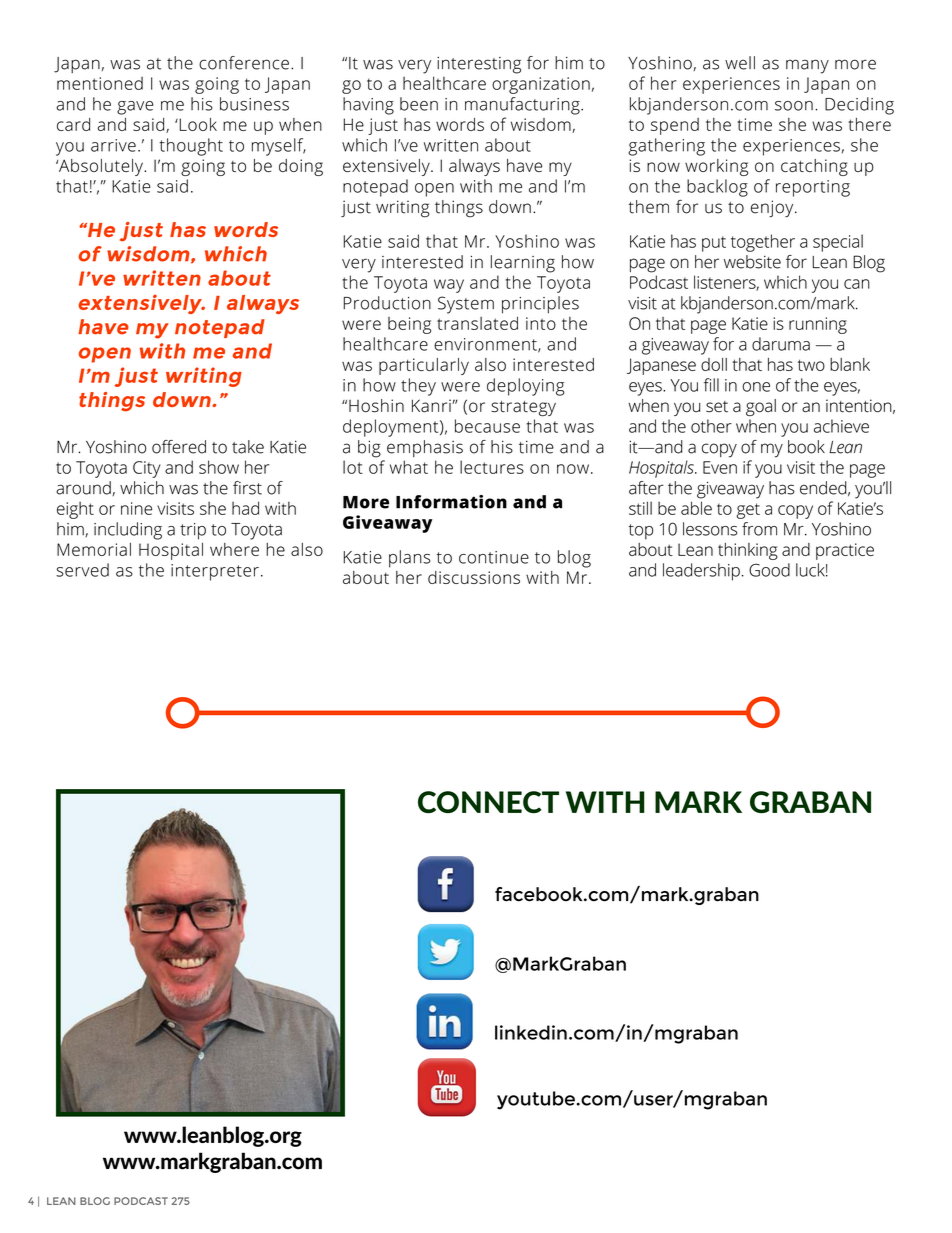  I want to click on interesting, so click(479, 65).
